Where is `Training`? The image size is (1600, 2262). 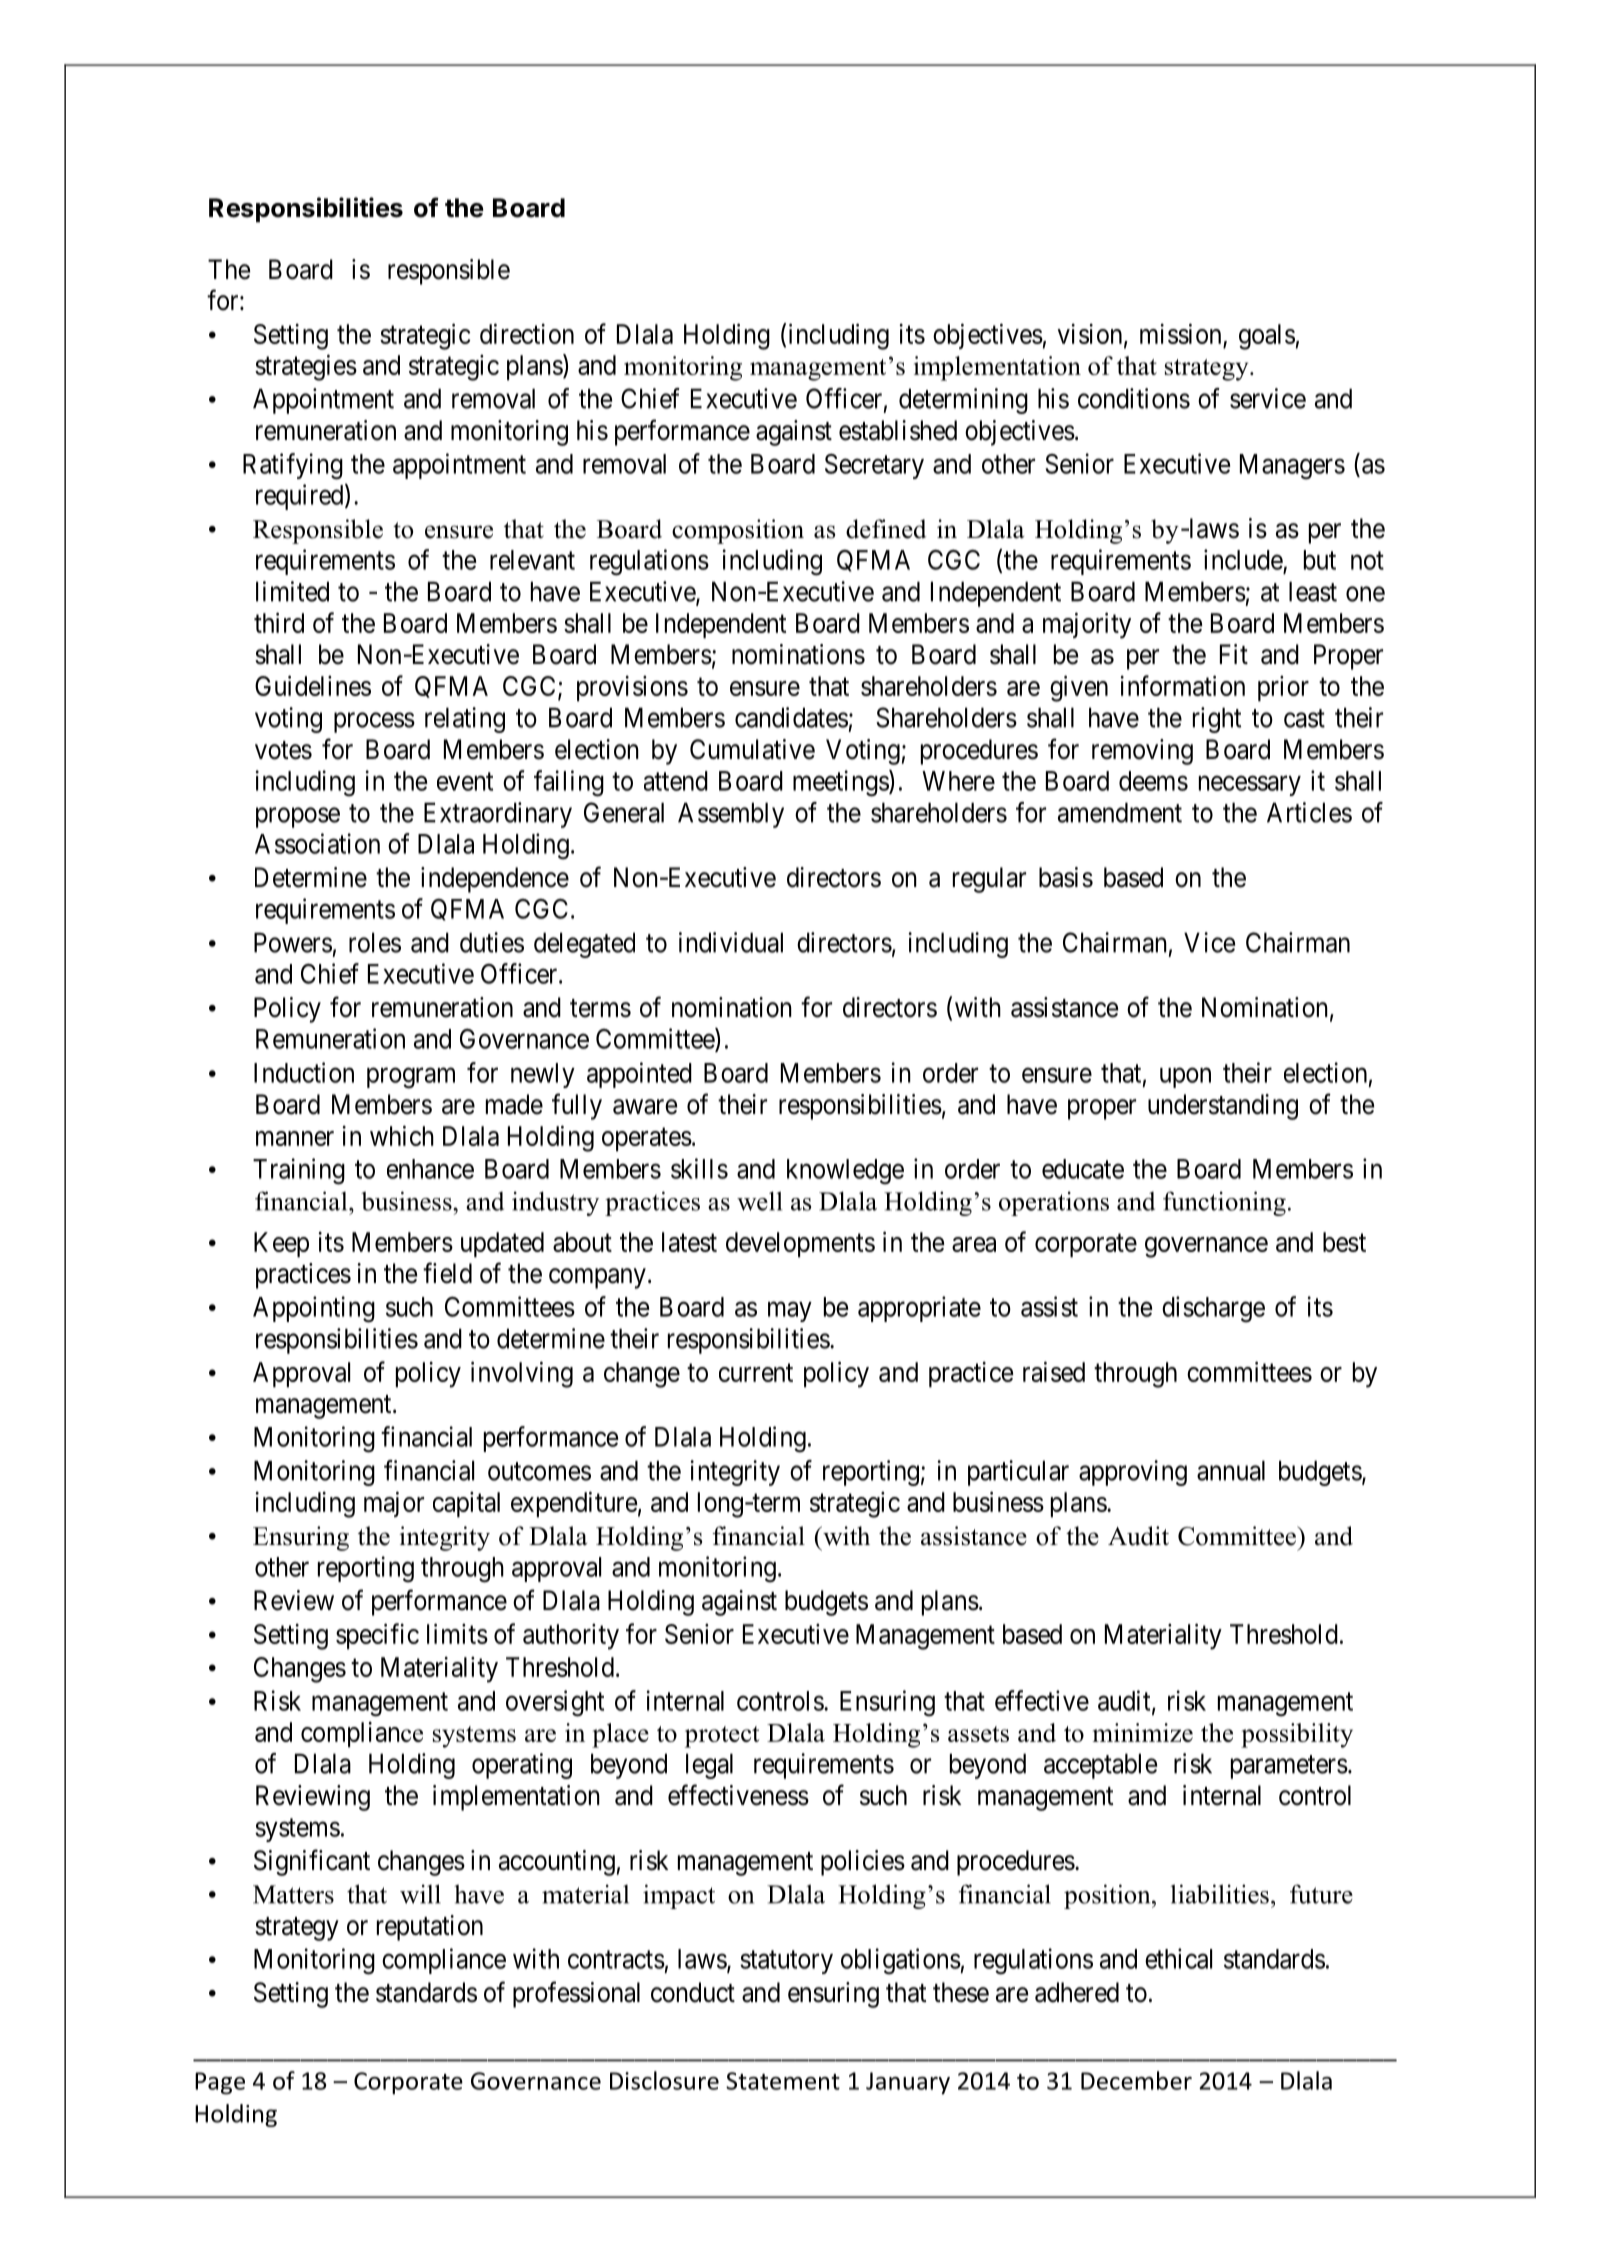 Training is located at coordinates (299, 1171).
